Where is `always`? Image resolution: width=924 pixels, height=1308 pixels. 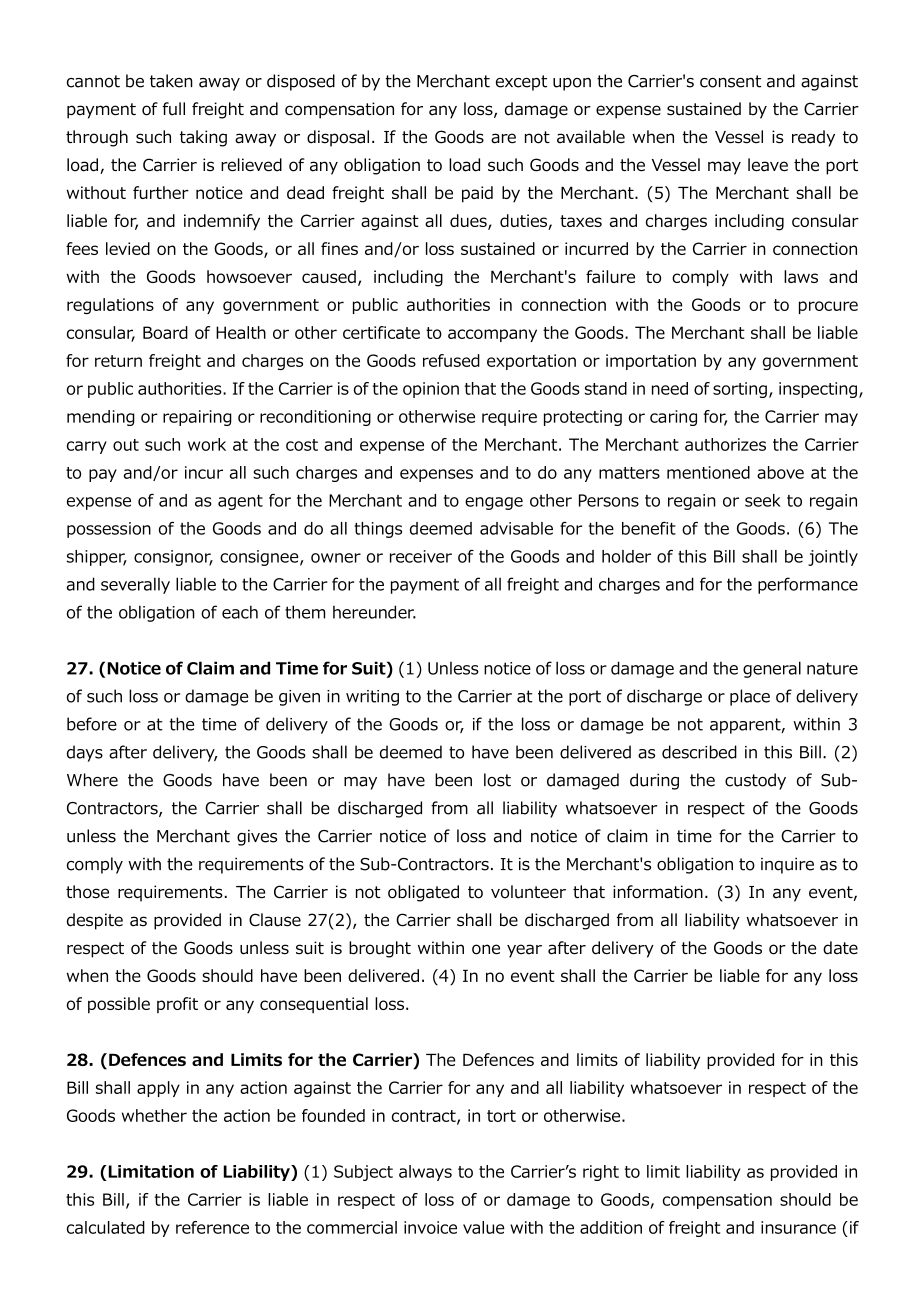 always is located at coordinates (425, 1173).
